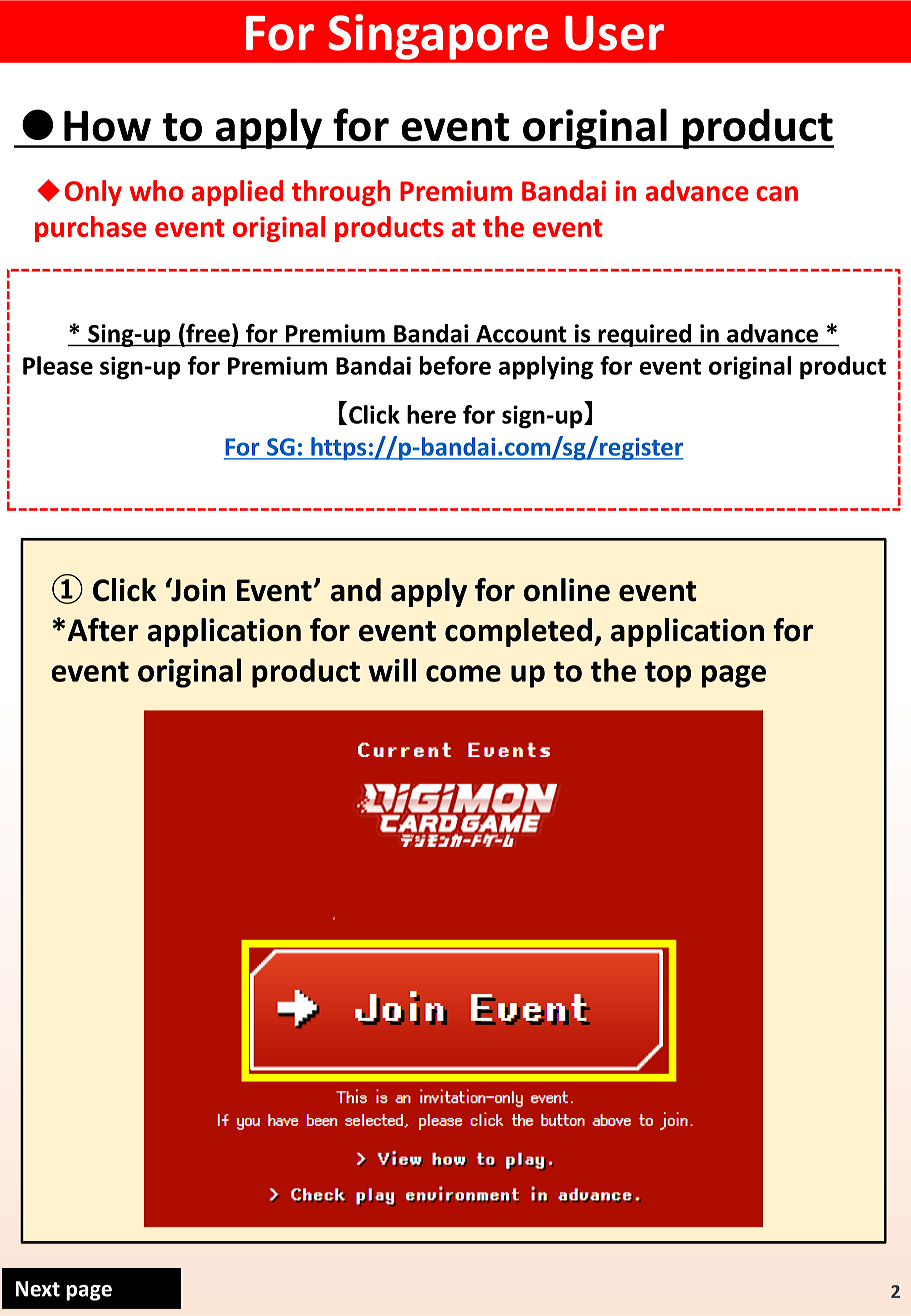  I want to click on come, so click(463, 673).
